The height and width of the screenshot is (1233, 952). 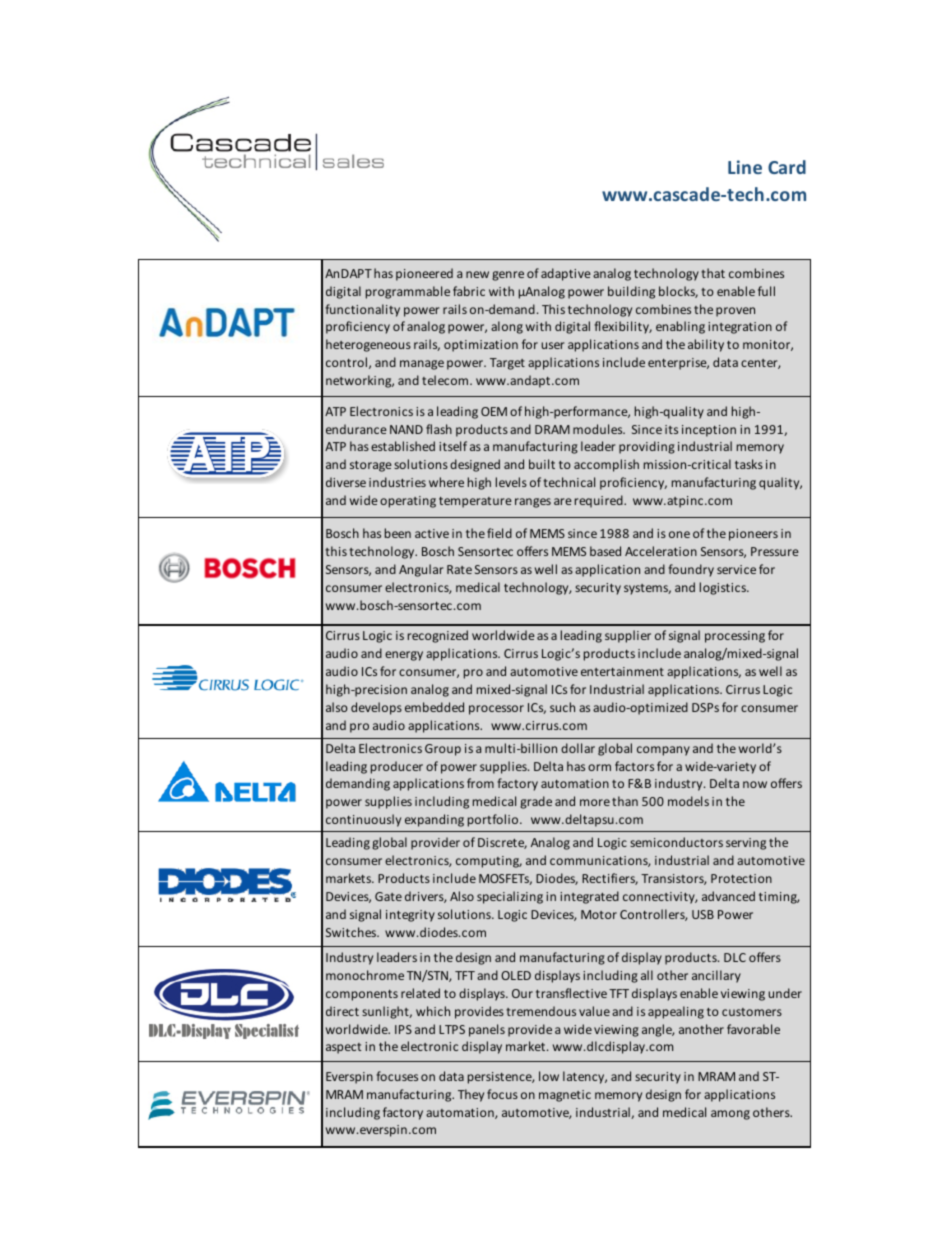 I want to click on energy, so click(x=404, y=656).
